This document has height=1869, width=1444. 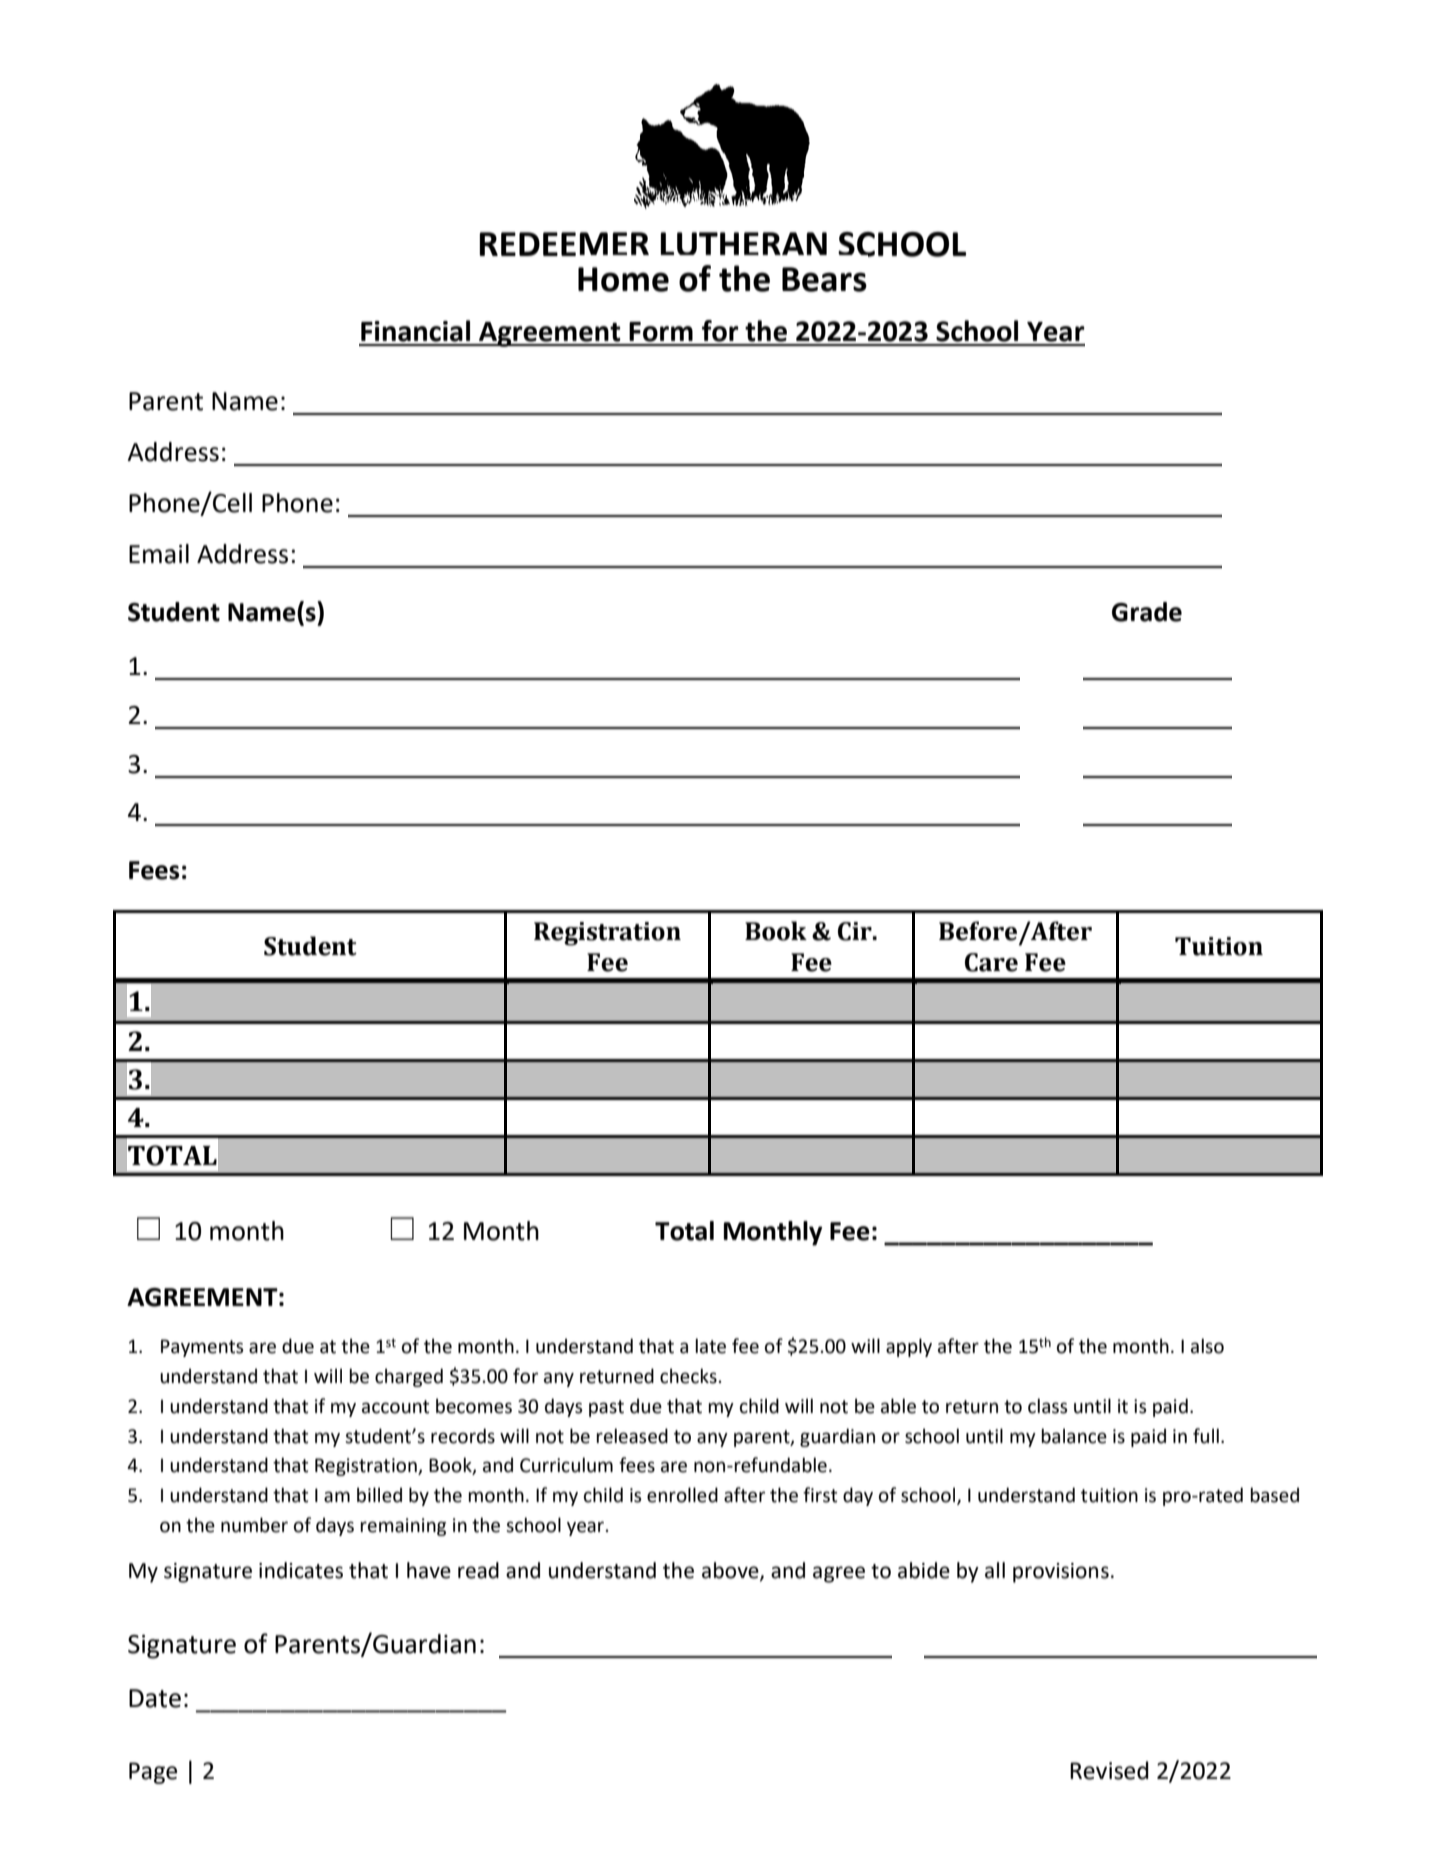 I want to click on above, so click(x=731, y=1571).
